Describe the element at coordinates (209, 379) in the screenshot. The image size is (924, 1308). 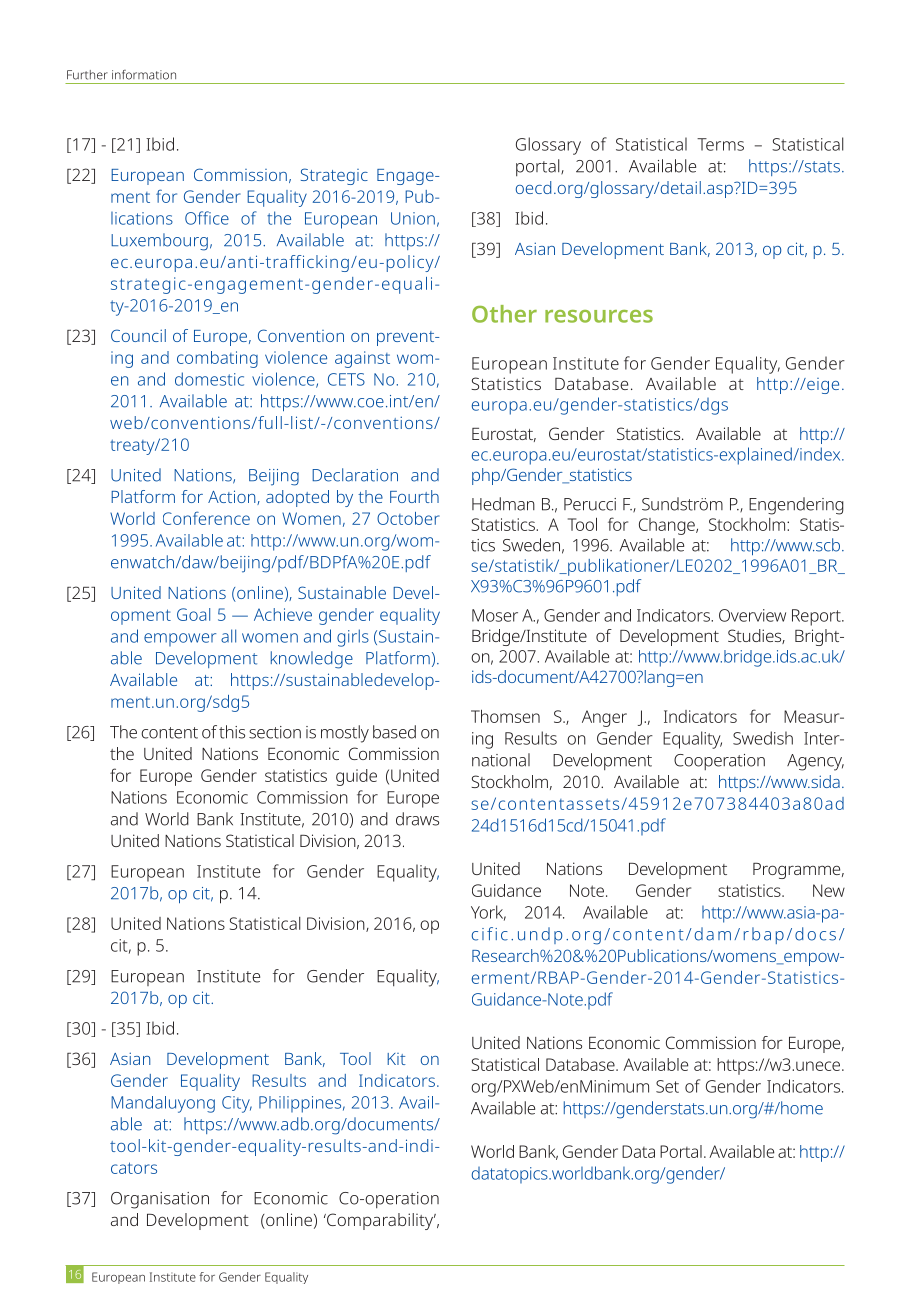
I see `domestic` at that location.
